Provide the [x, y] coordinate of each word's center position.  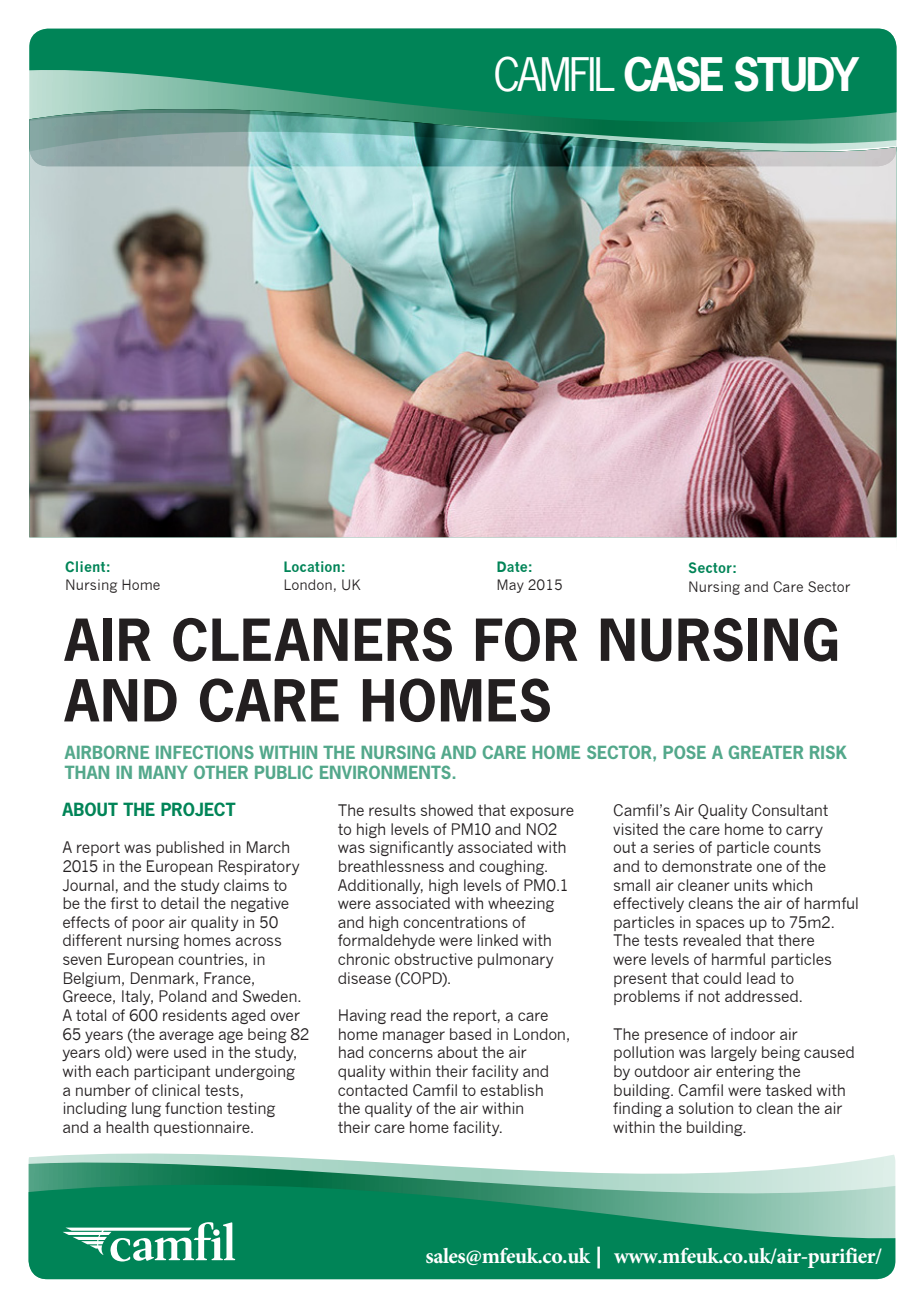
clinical [176, 1090]
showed [447, 810]
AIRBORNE [106, 752]
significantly [411, 848]
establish [511, 1090]
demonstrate [707, 866]
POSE [684, 752]
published [190, 848]
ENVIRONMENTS [385, 772]
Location [312, 566]
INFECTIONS [205, 752]
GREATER [766, 752]
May [510, 586]
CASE [673, 74]
